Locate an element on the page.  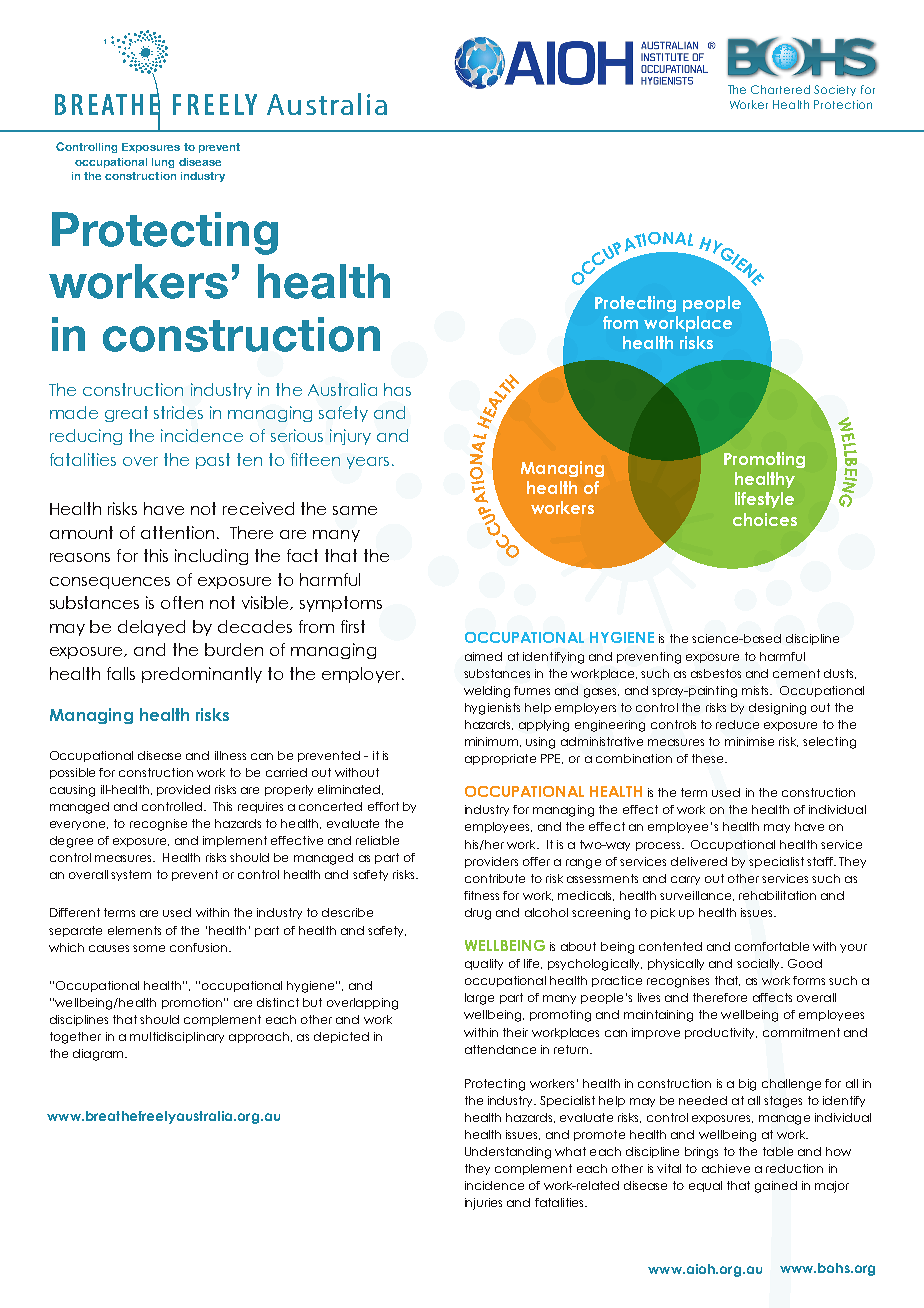
minimise is located at coordinates (749, 741).
